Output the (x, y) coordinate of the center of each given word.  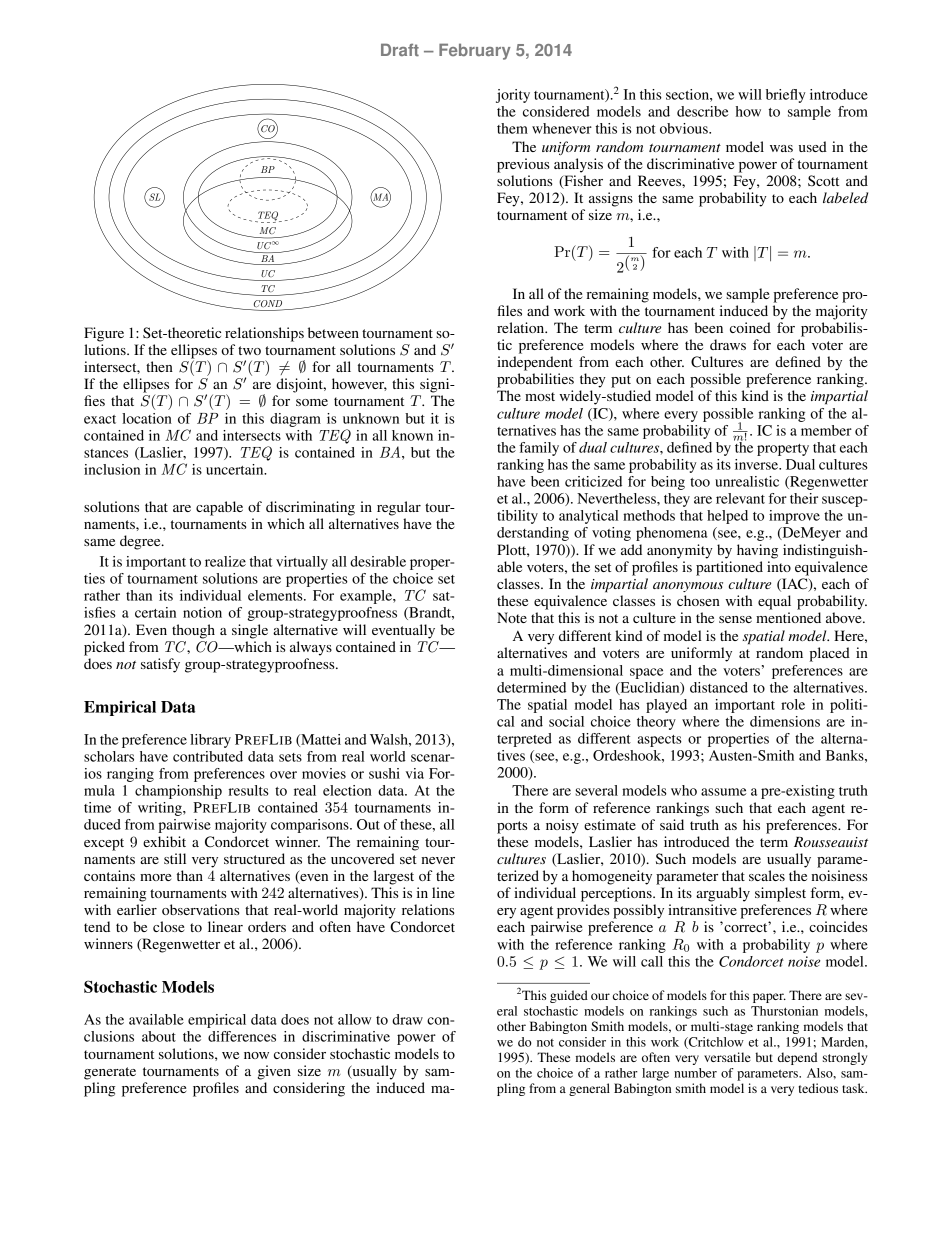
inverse (757, 464)
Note (512, 617)
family (539, 449)
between (333, 332)
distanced (719, 687)
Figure (104, 334)
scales (767, 875)
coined (750, 327)
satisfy (160, 665)
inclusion (112, 469)
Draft (400, 49)
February (475, 51)
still (175, 858)
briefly (785, 96)
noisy (562, 826)
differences (242, 1036)
